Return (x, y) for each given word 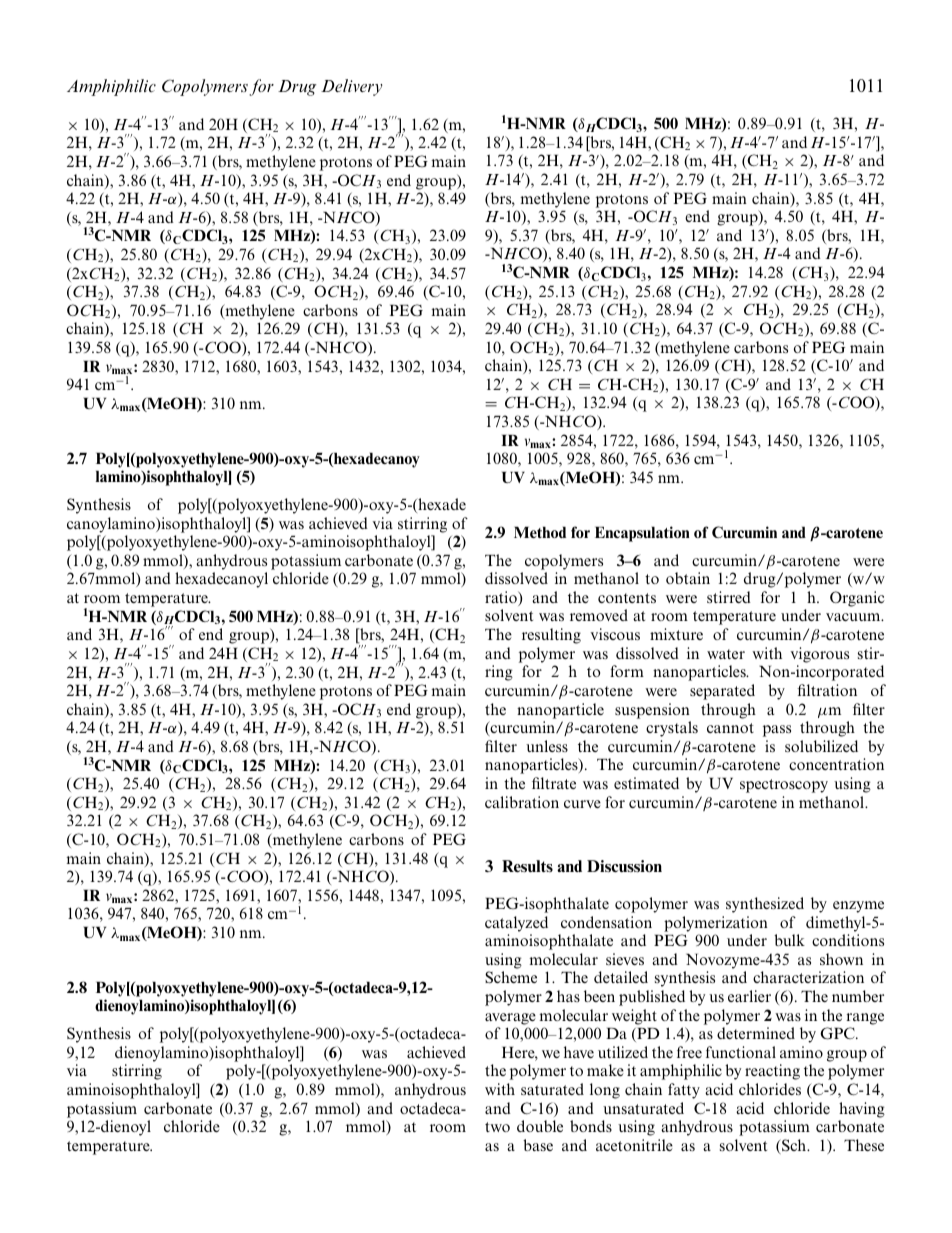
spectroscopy (784, 786)
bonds (591, 1126)
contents (627, 598)
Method (540, 532)
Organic (857, 599)
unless (547, 746)
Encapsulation (642, 534)
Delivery (352, 87)
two (497, 1127)
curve (582, 804)
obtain (688, 578)
